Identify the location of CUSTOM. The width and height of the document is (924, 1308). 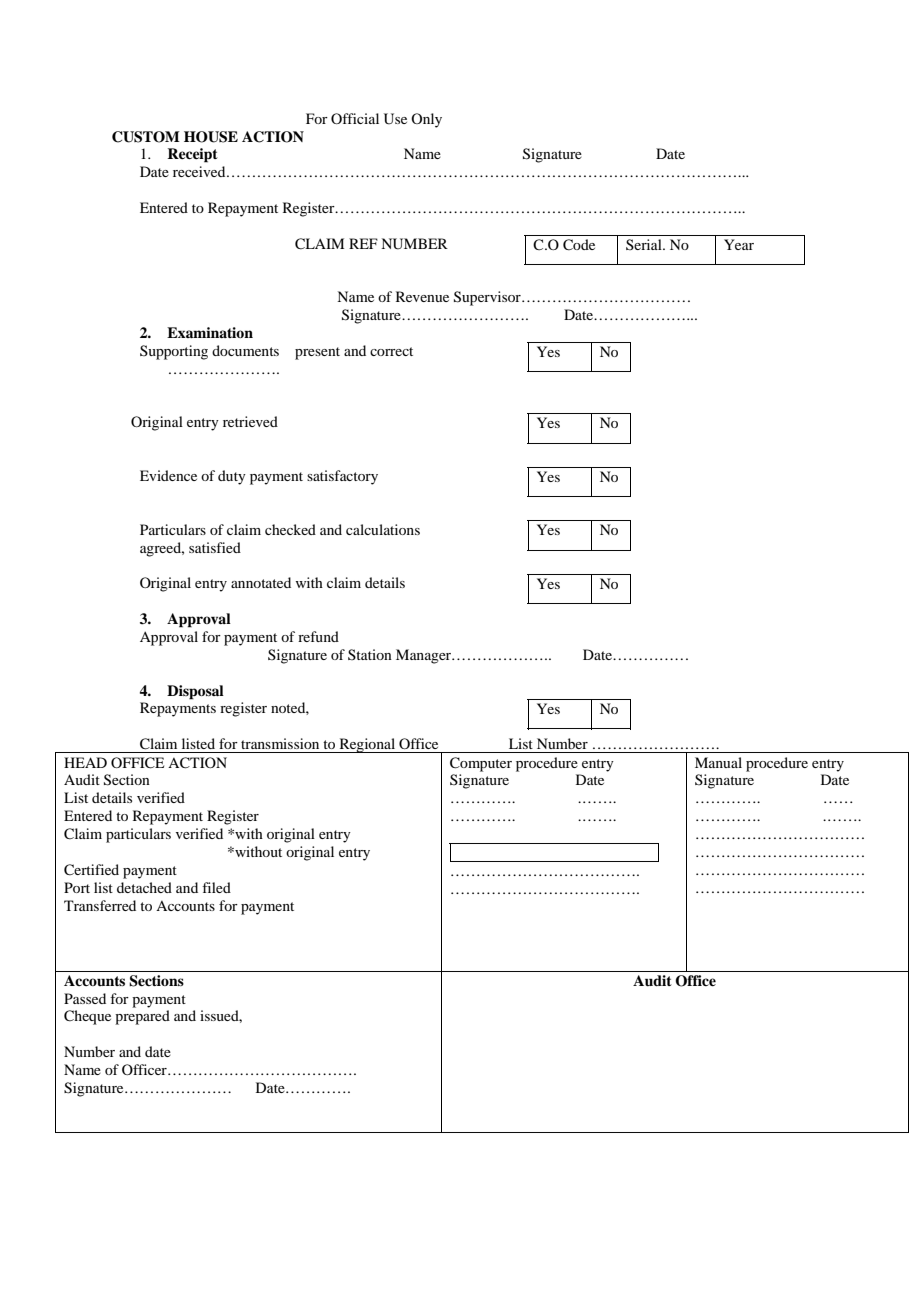
(146, 137).
